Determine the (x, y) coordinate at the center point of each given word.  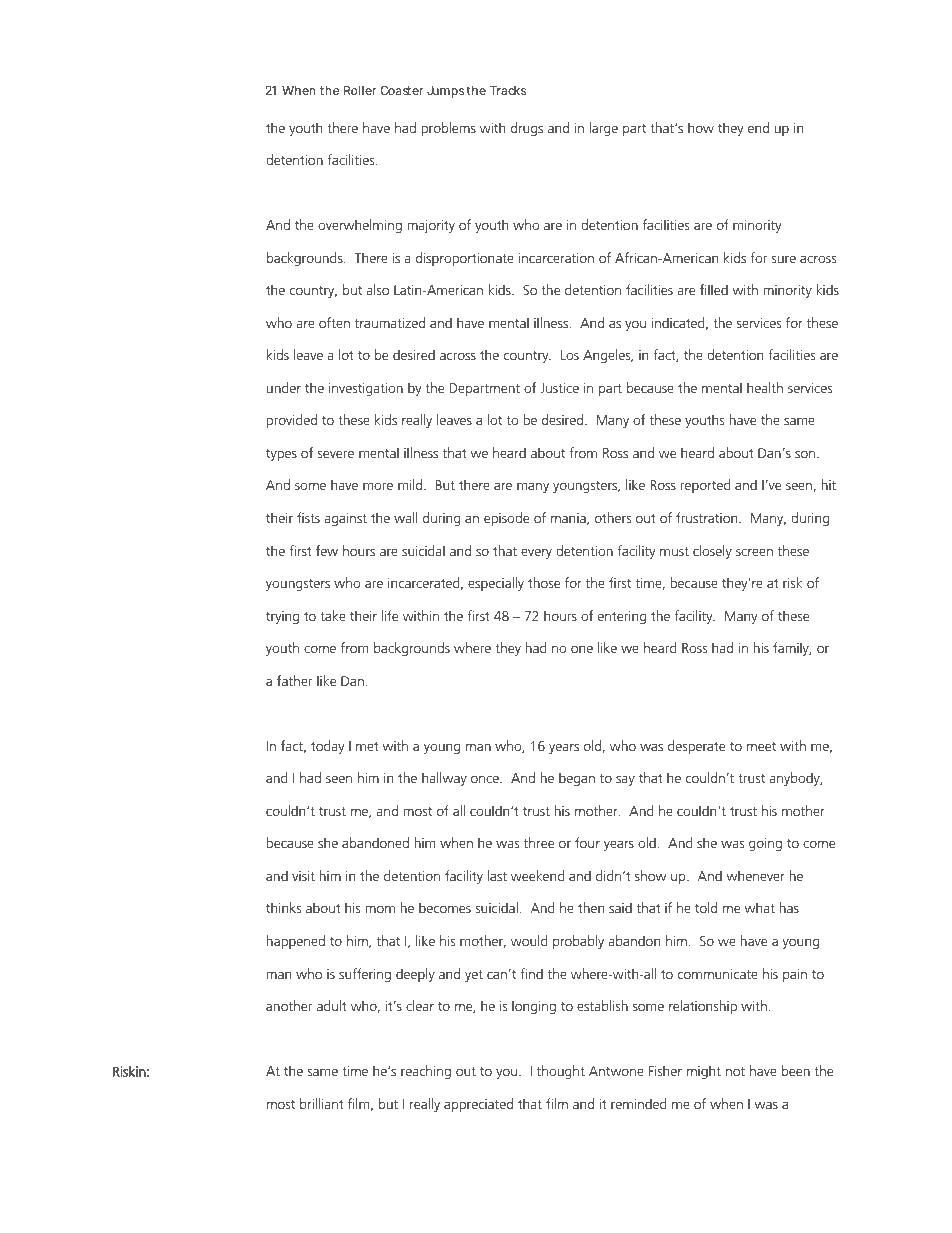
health (765, 387)
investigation (366, 389)
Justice (559, 388)
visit (303, 875)
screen (754, 552)
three (539, 842)
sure (783, 259)
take (333, 615)
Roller (360, 90)
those (544, 582)
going (765, 844)
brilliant (322, 1103)
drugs (527, 129)
